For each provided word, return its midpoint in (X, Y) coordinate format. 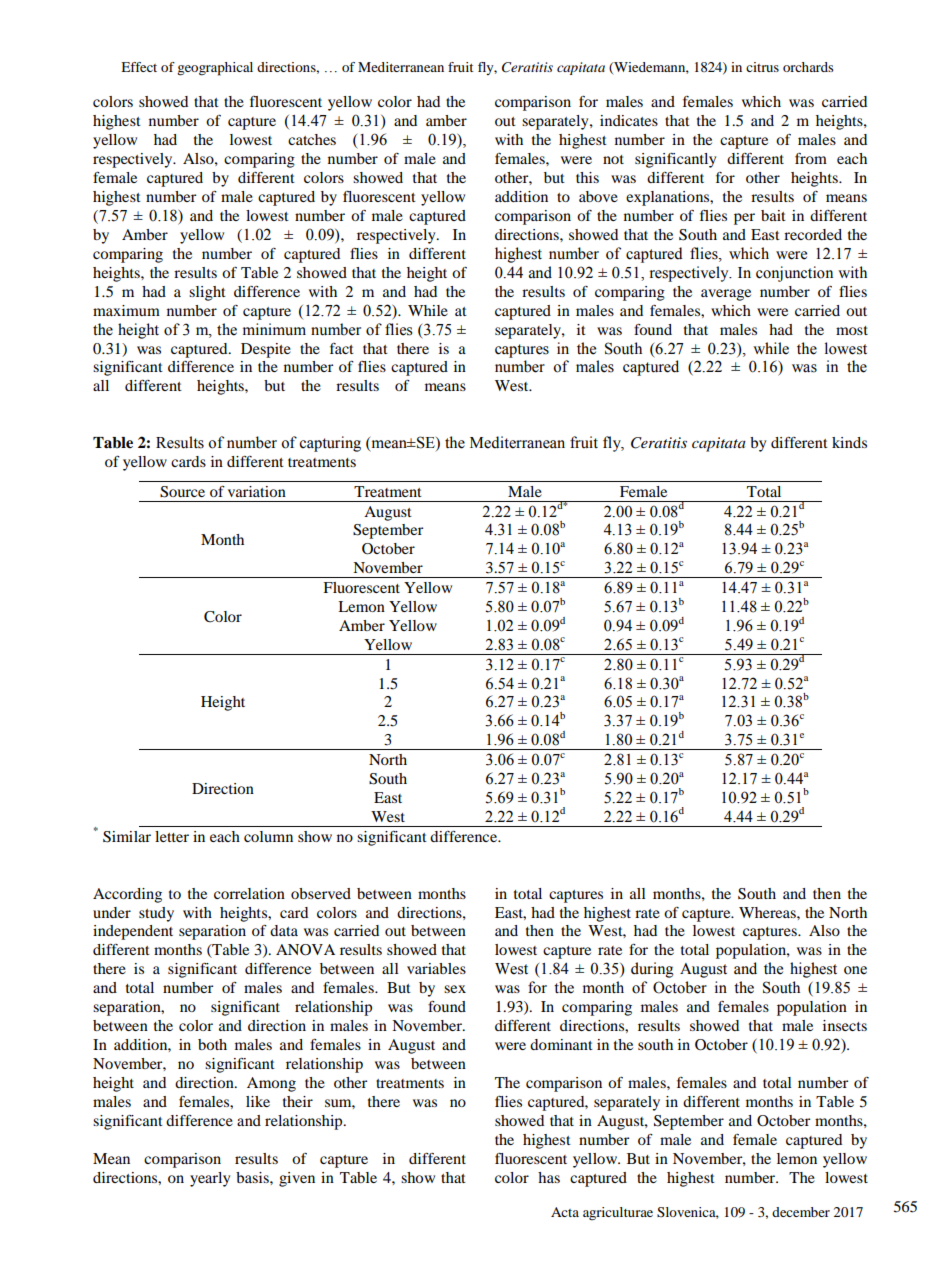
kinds (849, 442)
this (587, 177)
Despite (266, 350)
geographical (215, 69)
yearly (210, 1179)
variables (436, 968)
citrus (762, 67)
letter (172, 836)
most (852, 330)
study (156, 914)
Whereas (768, 912)
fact (342, 348)
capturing (330, 444)
